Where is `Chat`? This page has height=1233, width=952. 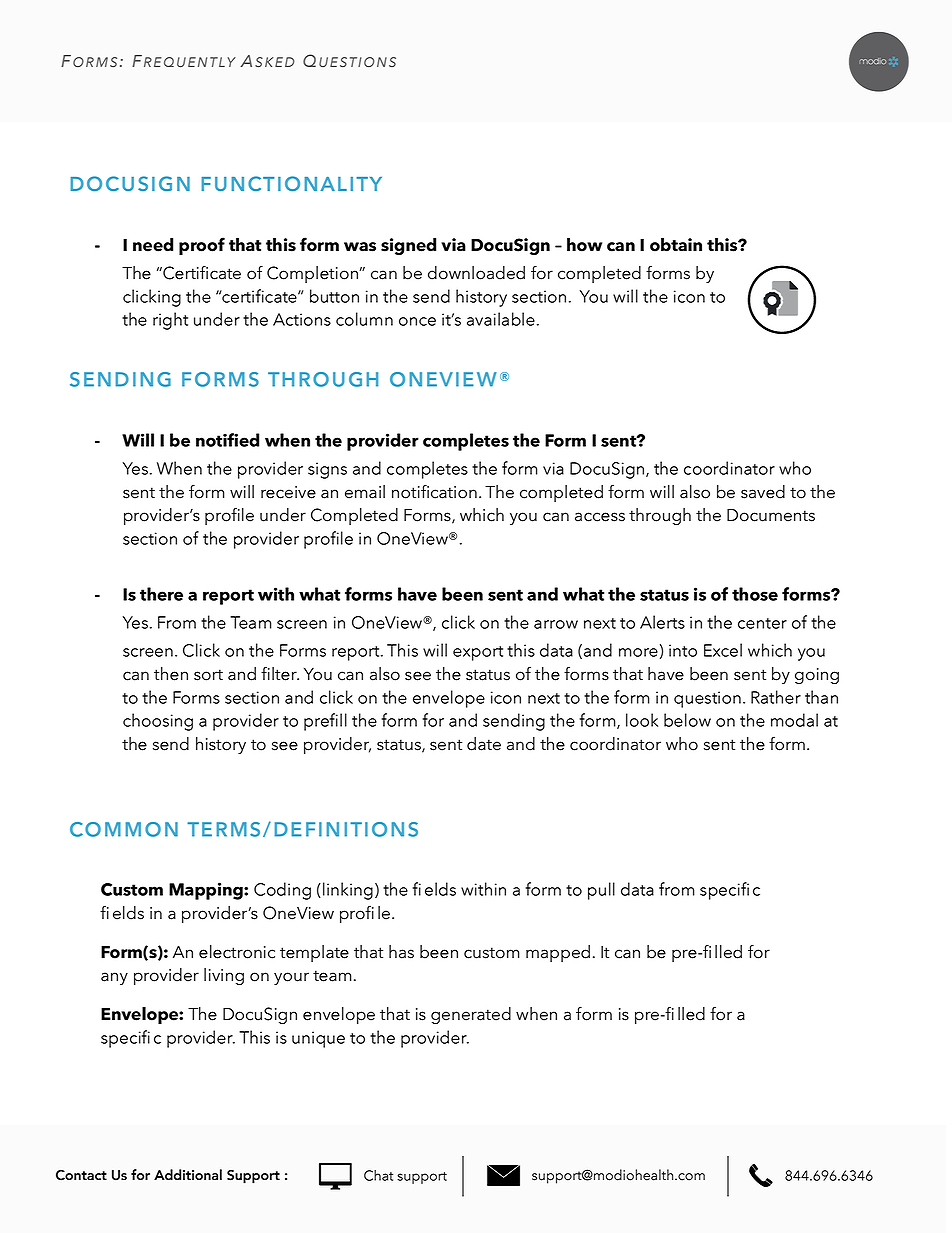
Chat is located at coordinates (378, 1175).
